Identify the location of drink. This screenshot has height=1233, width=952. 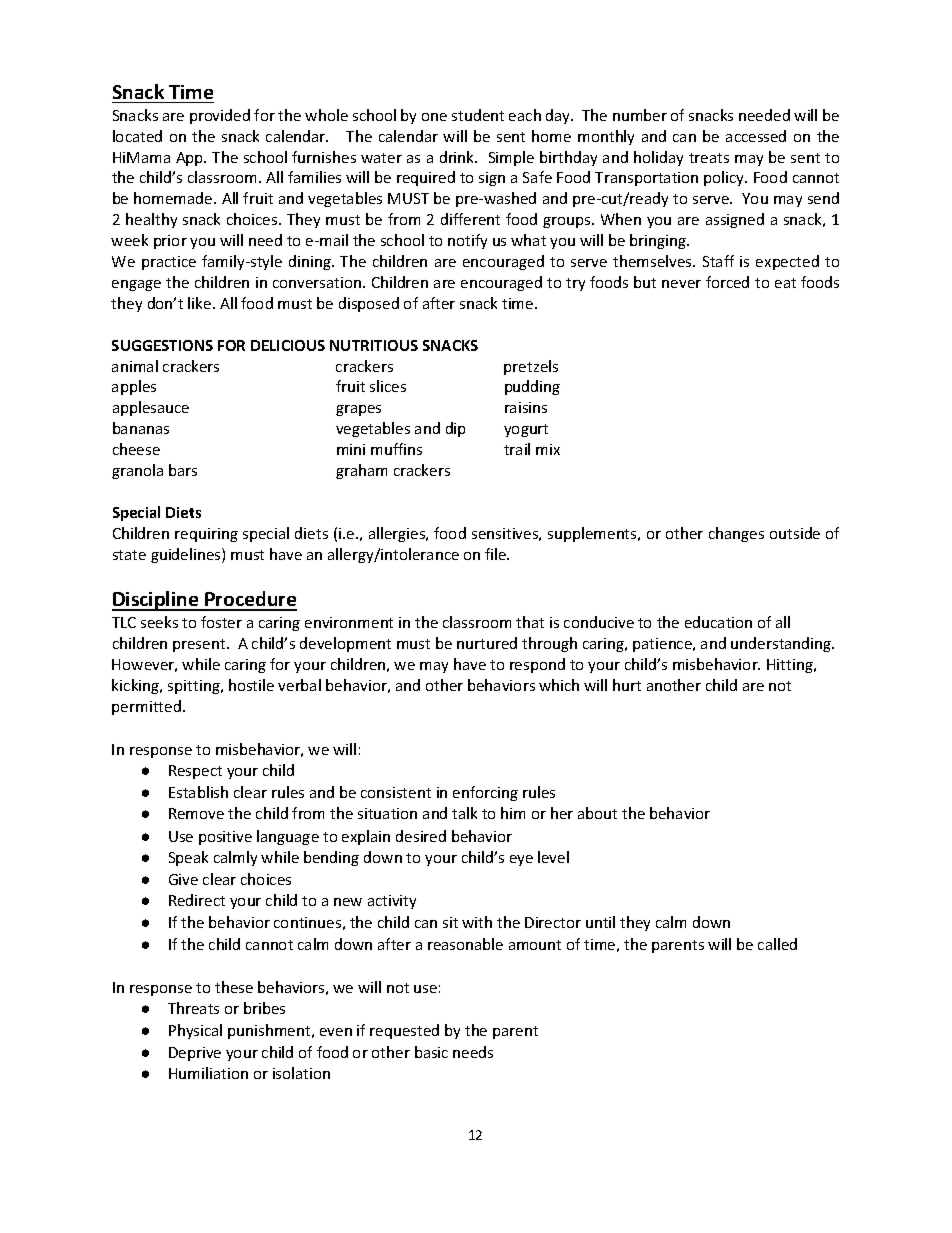
(458, 157).
